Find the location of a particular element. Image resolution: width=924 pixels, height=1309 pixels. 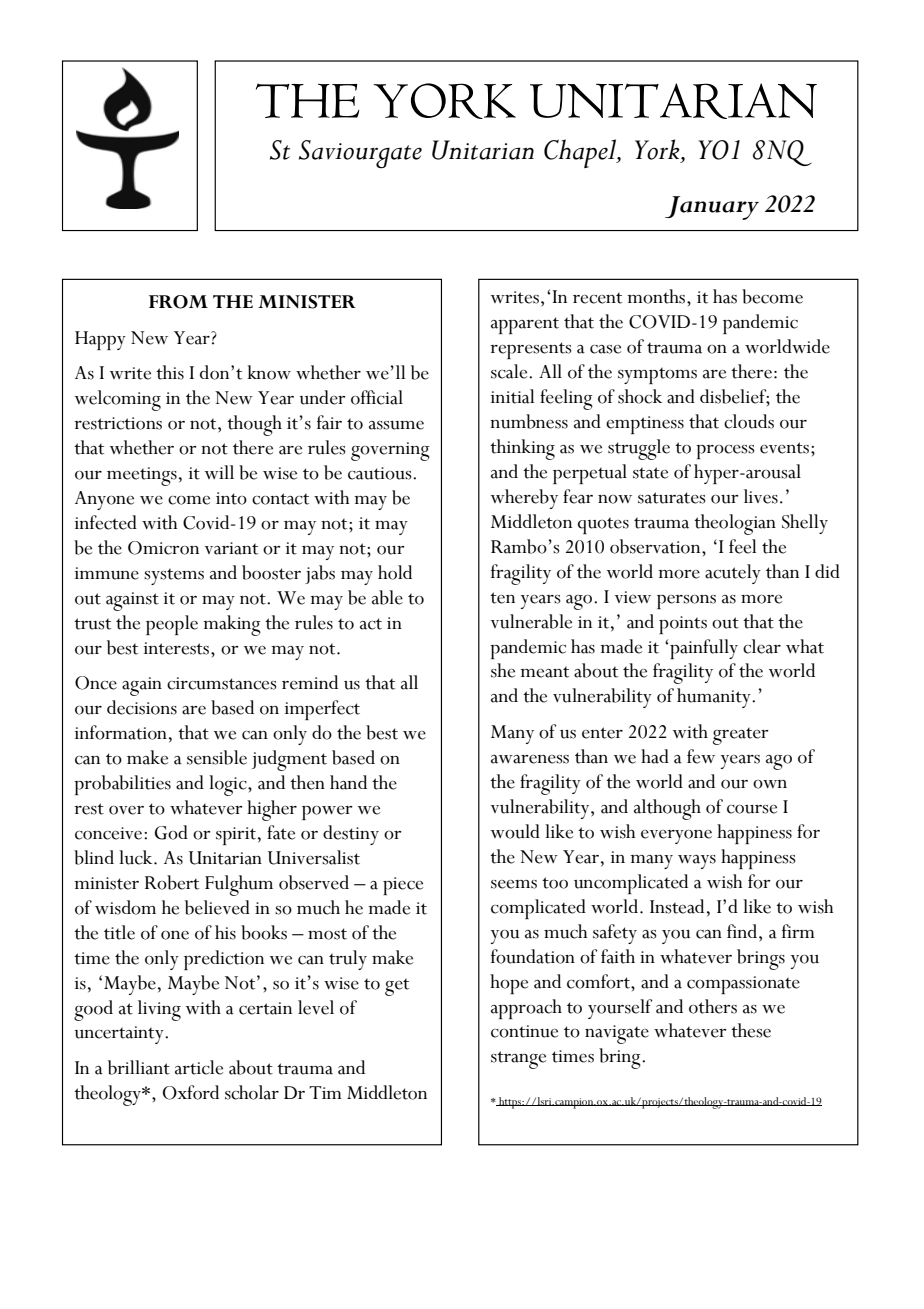

clear is located at coordinates (762, 646).
